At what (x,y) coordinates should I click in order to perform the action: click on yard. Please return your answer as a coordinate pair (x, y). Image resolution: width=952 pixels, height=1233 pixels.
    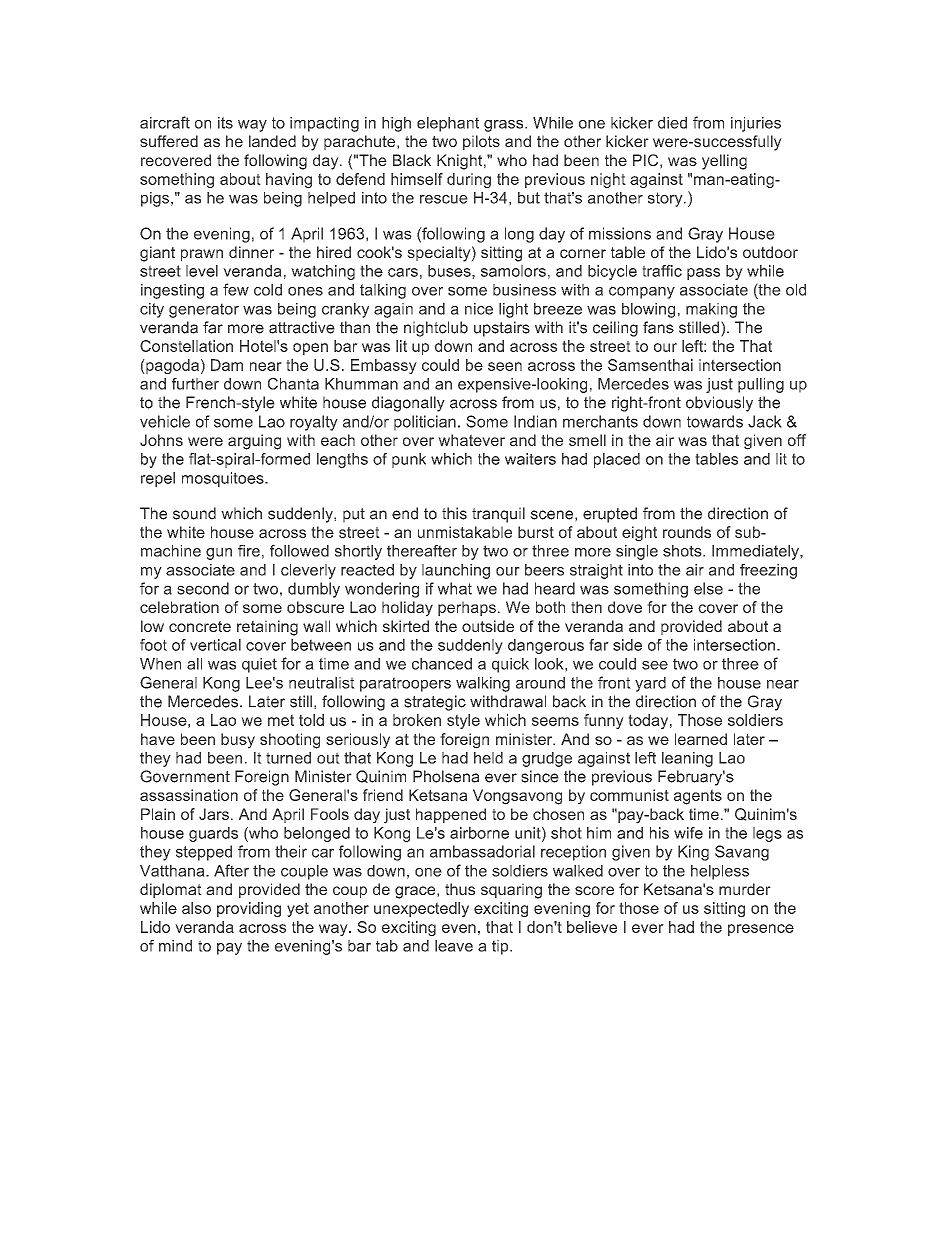
    Looking at the image, I should click on (650, 684).
